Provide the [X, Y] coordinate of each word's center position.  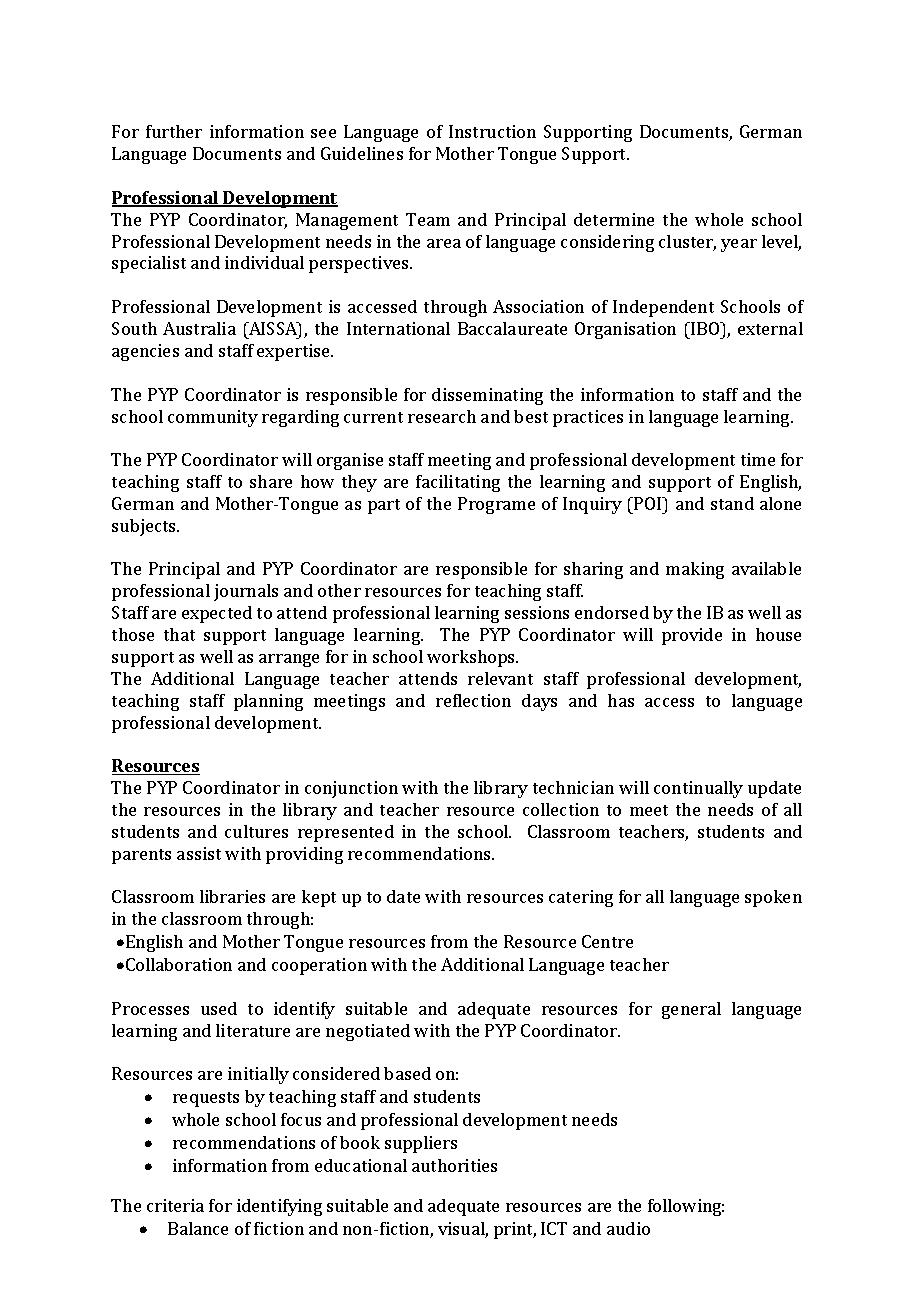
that [179, 634]
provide [692, 636]
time [758, 459]
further [174, 131]
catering [581, 898]
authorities [454, 1165]
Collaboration [179, 964]
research [442, 416]
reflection [473, 700]
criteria [175, 1205]
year [739, 245]
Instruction [492, 131]
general [691, 1010]
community [213, 418]
